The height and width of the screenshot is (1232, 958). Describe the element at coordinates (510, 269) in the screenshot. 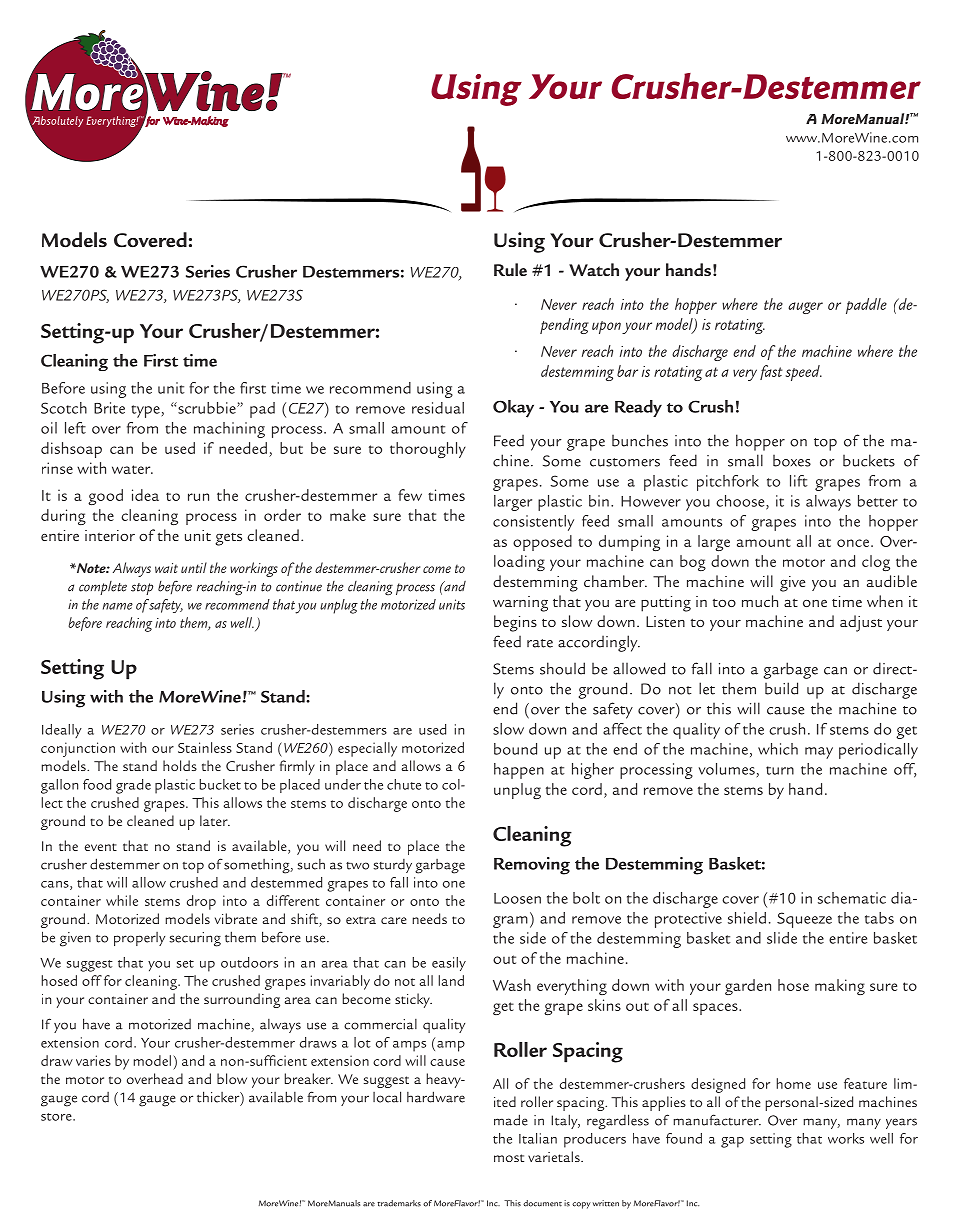

I see `Rule` at that location.
